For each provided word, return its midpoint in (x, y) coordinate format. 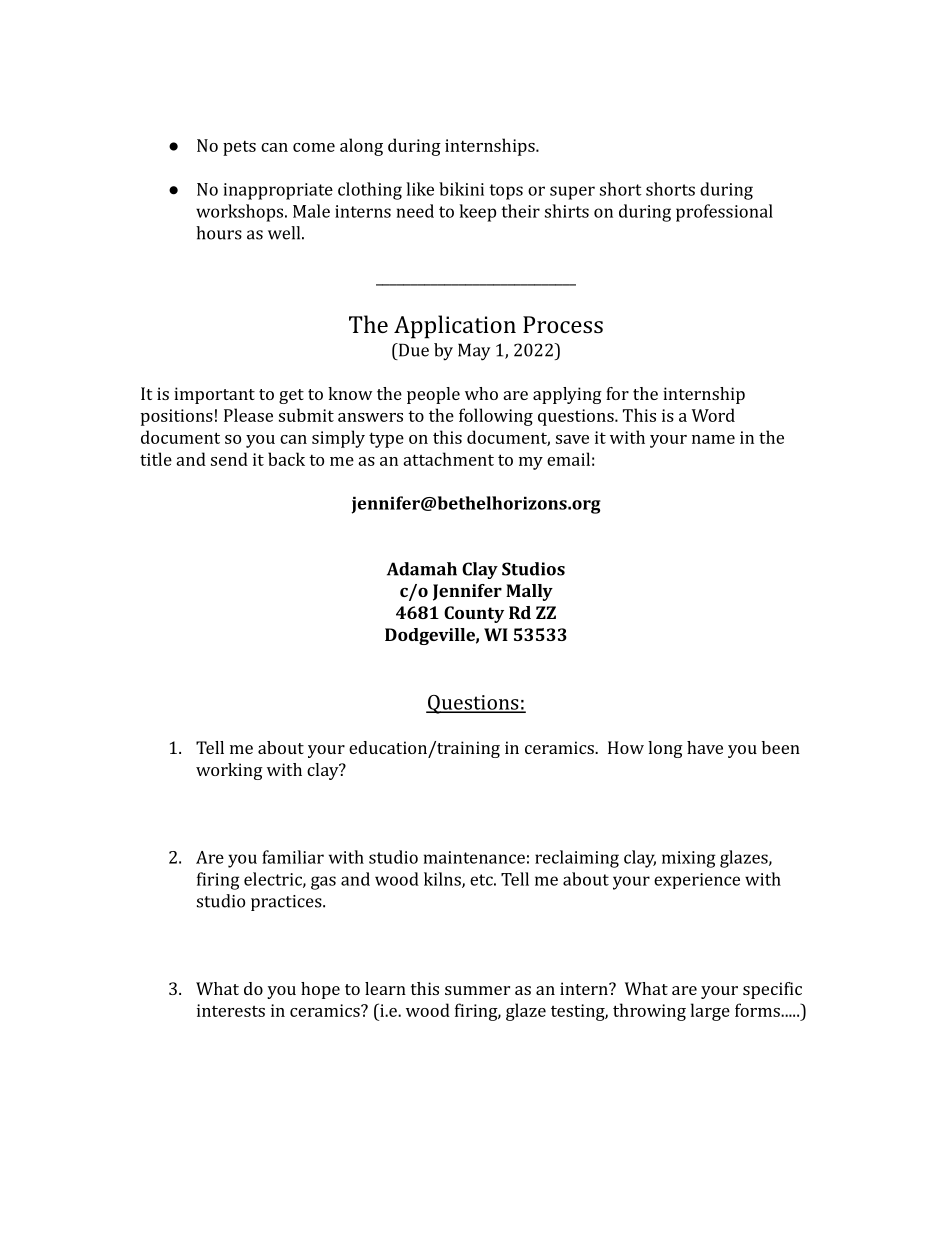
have (705, 747)
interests (231, 1010)
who (481, 393)
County (474, 614)
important (214, 395)
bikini (461, 189)
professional (724, 213)
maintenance (474, 857)
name (713, 439)
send (229, 459)
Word (713, 415)
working (229, 771)
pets (239, 148)
